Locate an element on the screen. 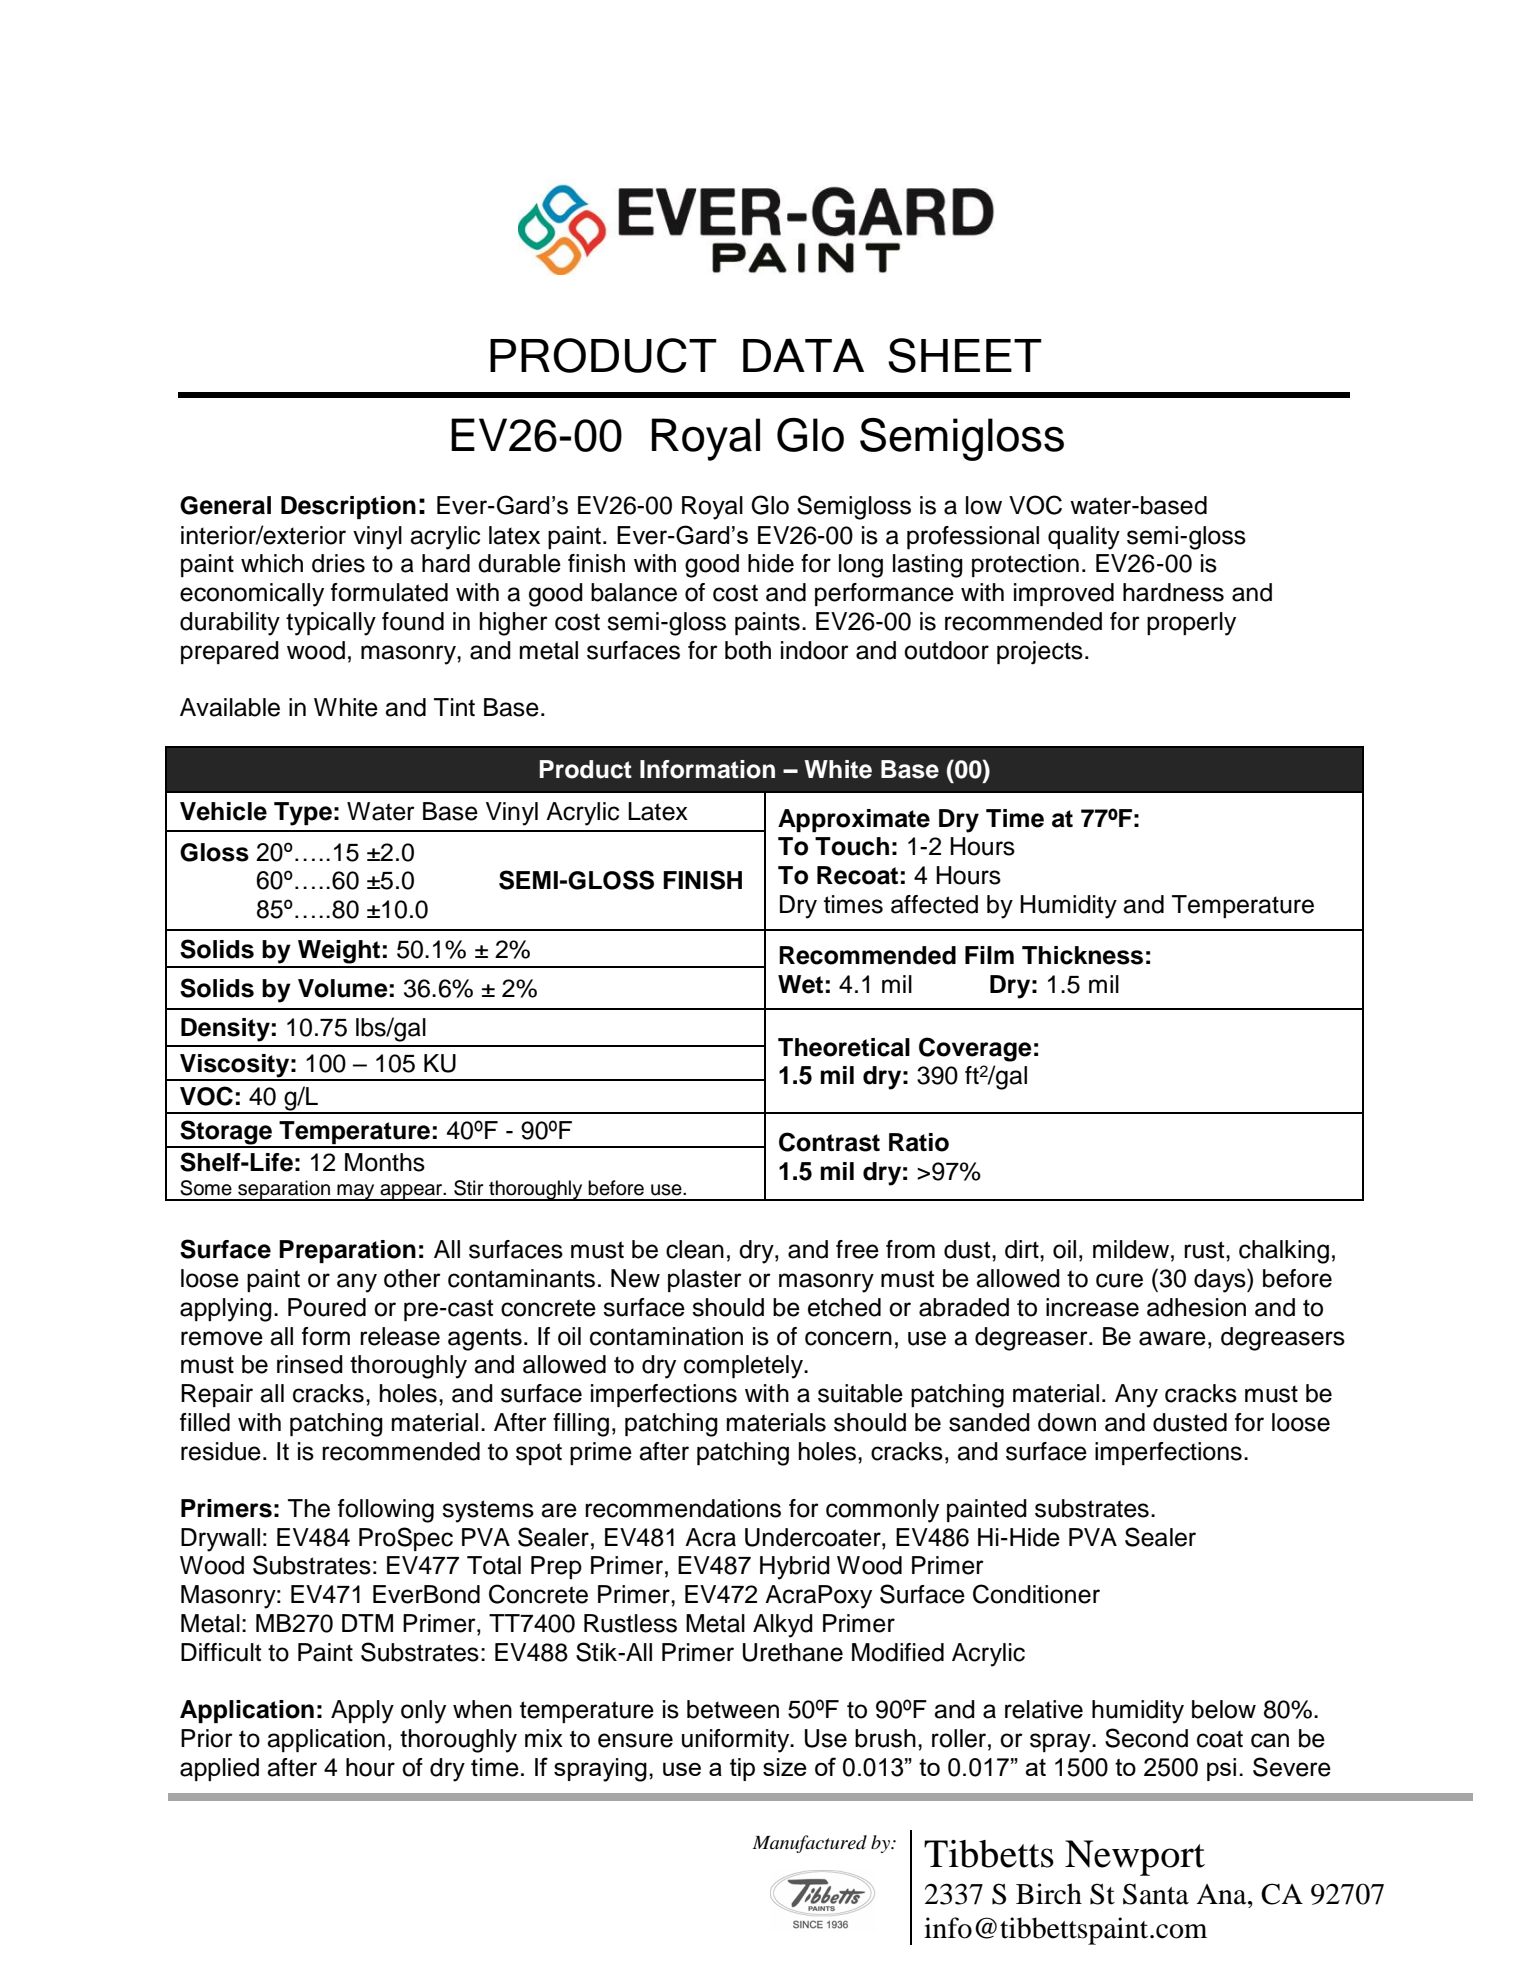  Thickness is located at coordinates (1082, 955).
